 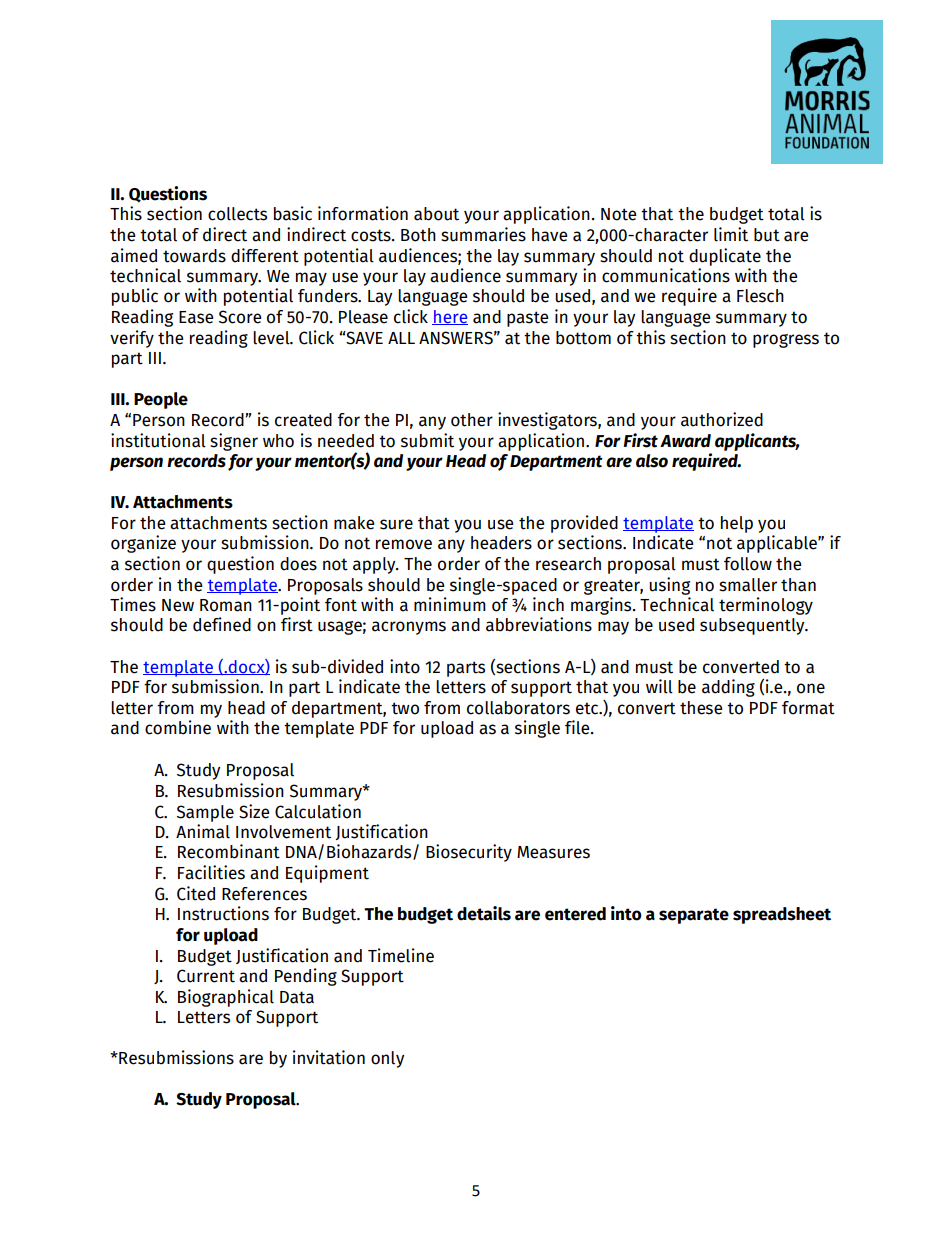 What do you see at coordinates (731, 234) in the page?
I see `limit` at bounding box center [731, 234].
